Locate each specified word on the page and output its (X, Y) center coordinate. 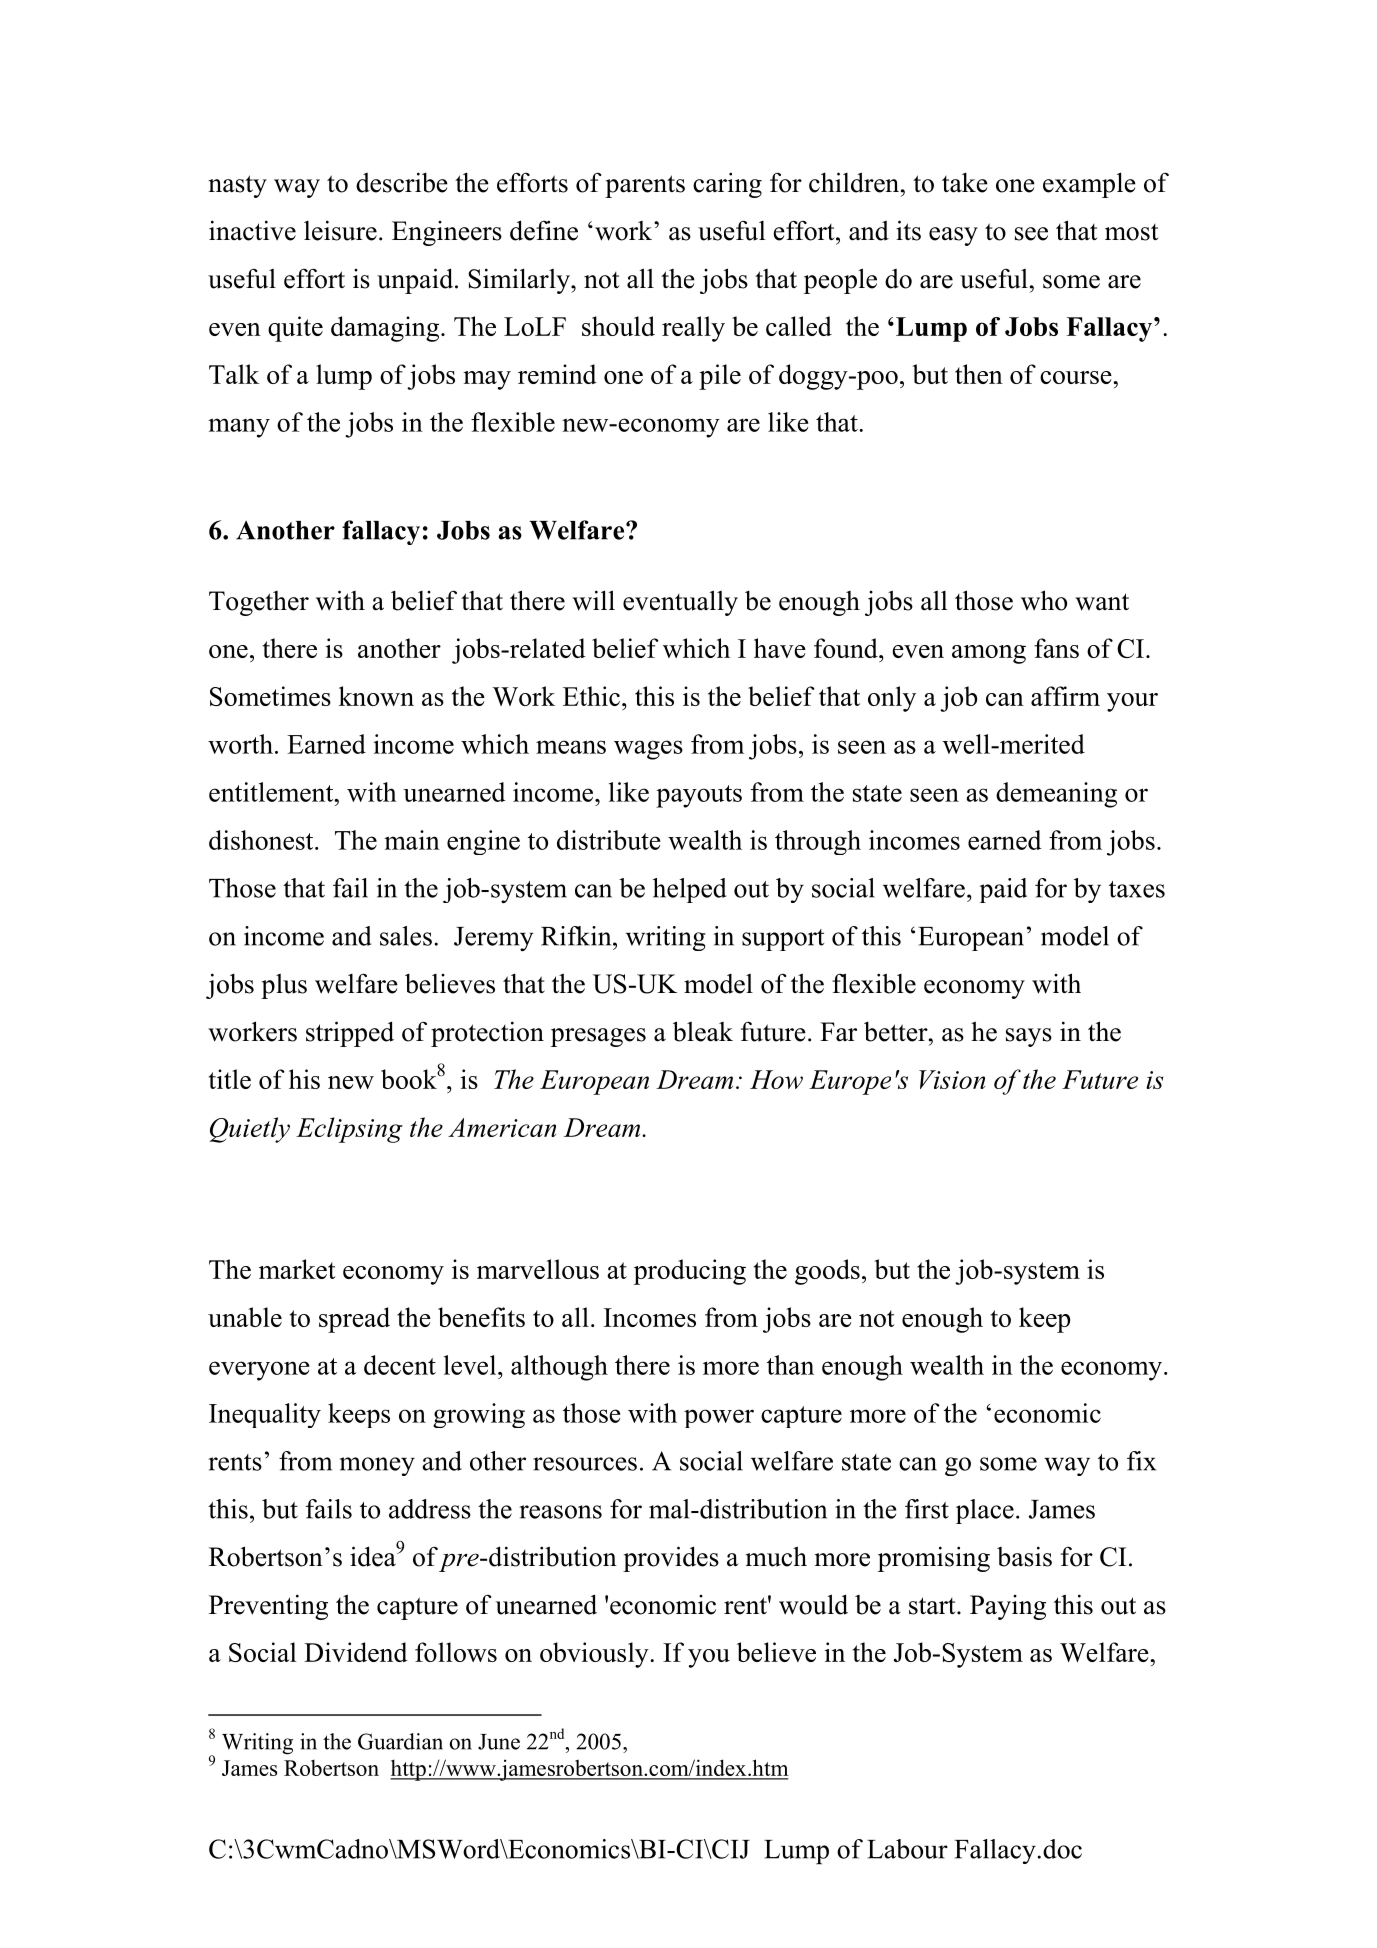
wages (648, 750)
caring (727, 185)
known (376, 696)
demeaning (1056, 795)
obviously (595, 1655)
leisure (340, 230)
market (297, 1269)
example (1089, 185)
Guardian (400, 1741)
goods (827, 1272)
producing (690, 1272)
